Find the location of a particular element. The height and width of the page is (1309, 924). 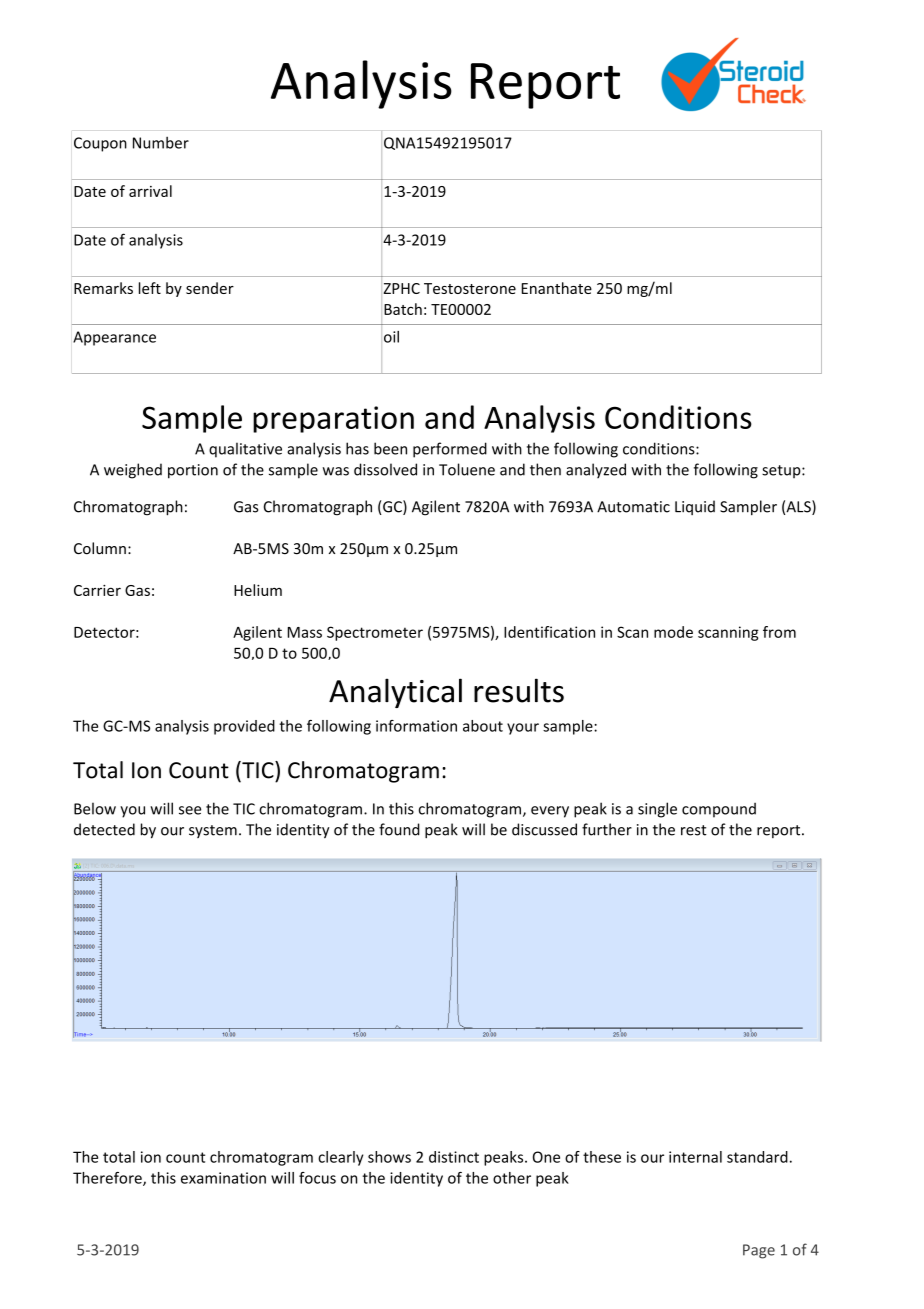

arrival is located at coordinates (150, 191).
